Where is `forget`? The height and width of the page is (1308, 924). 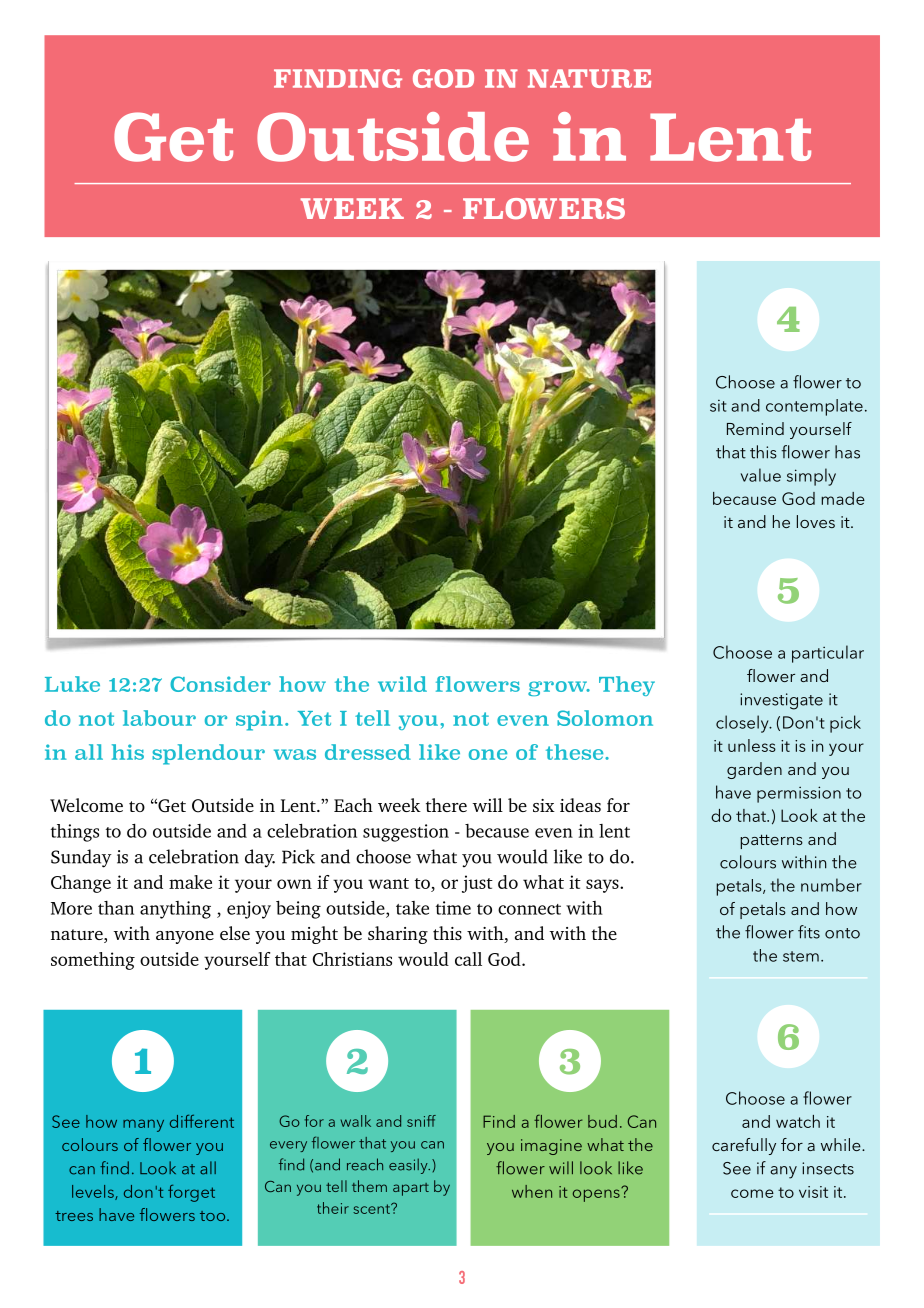
forget is located at coordinates (191, 1193).
